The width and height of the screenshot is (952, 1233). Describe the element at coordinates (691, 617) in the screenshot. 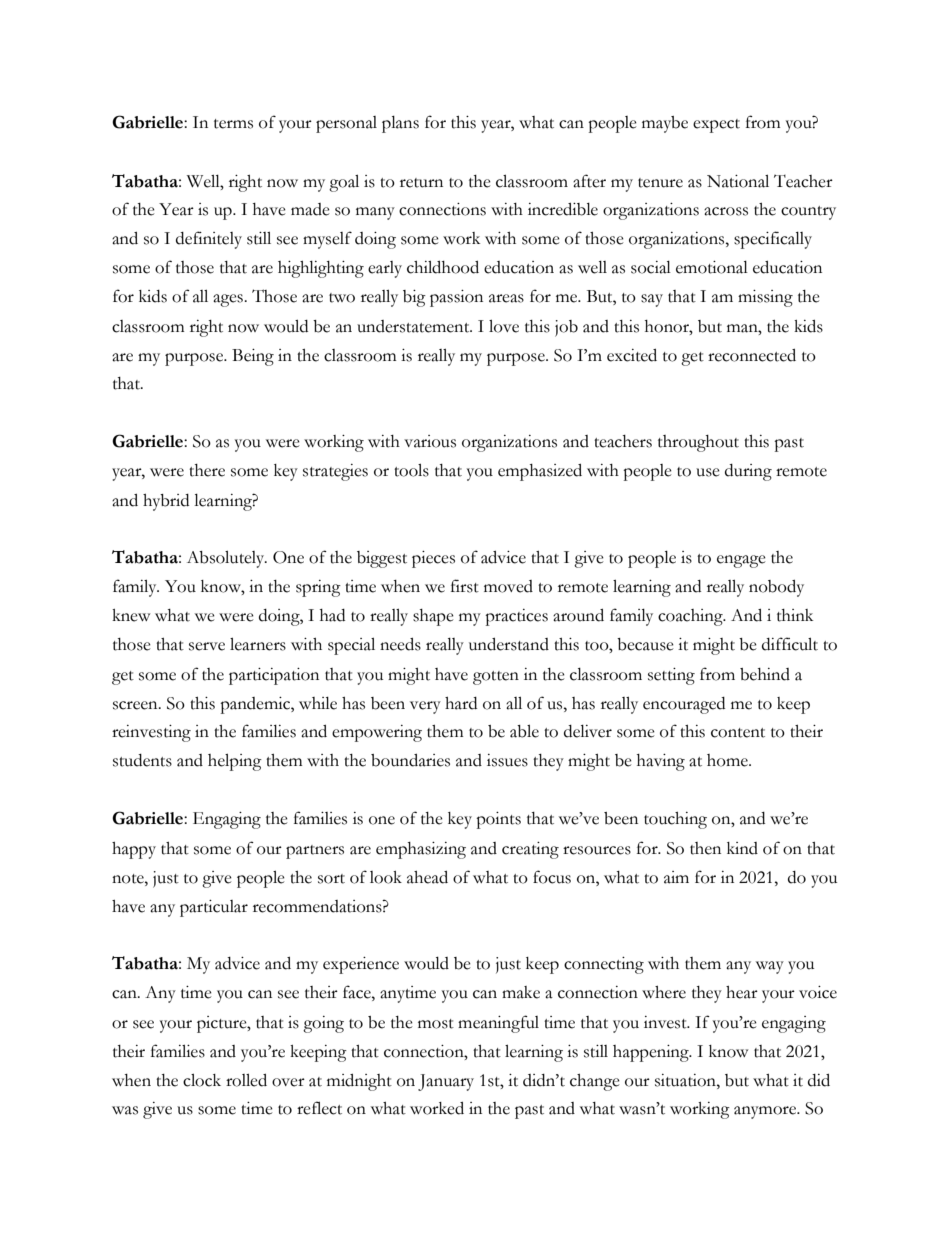

I see `coaching` at that location.
